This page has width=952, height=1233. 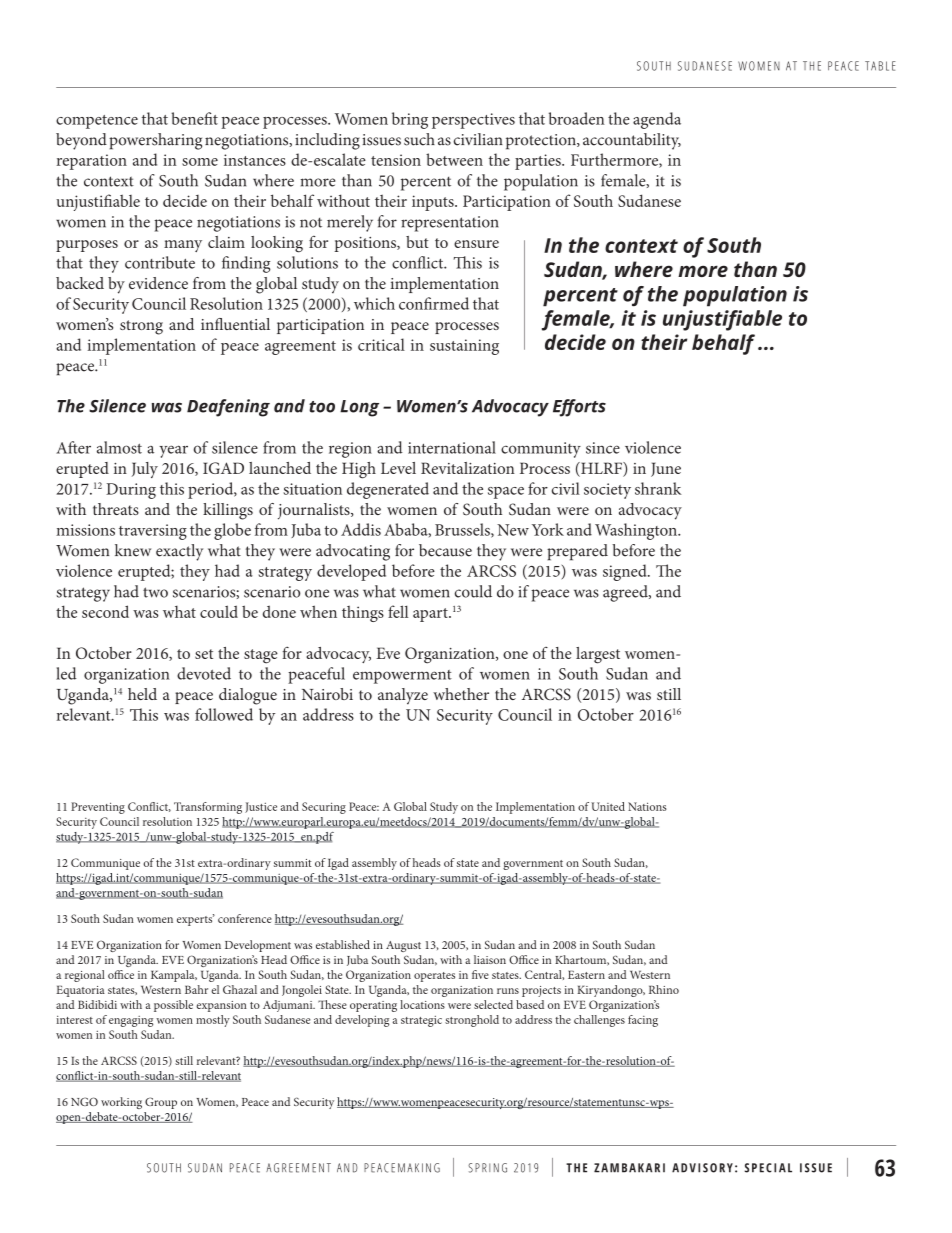 I want to click on benefit, so click(x=194, y=118).
